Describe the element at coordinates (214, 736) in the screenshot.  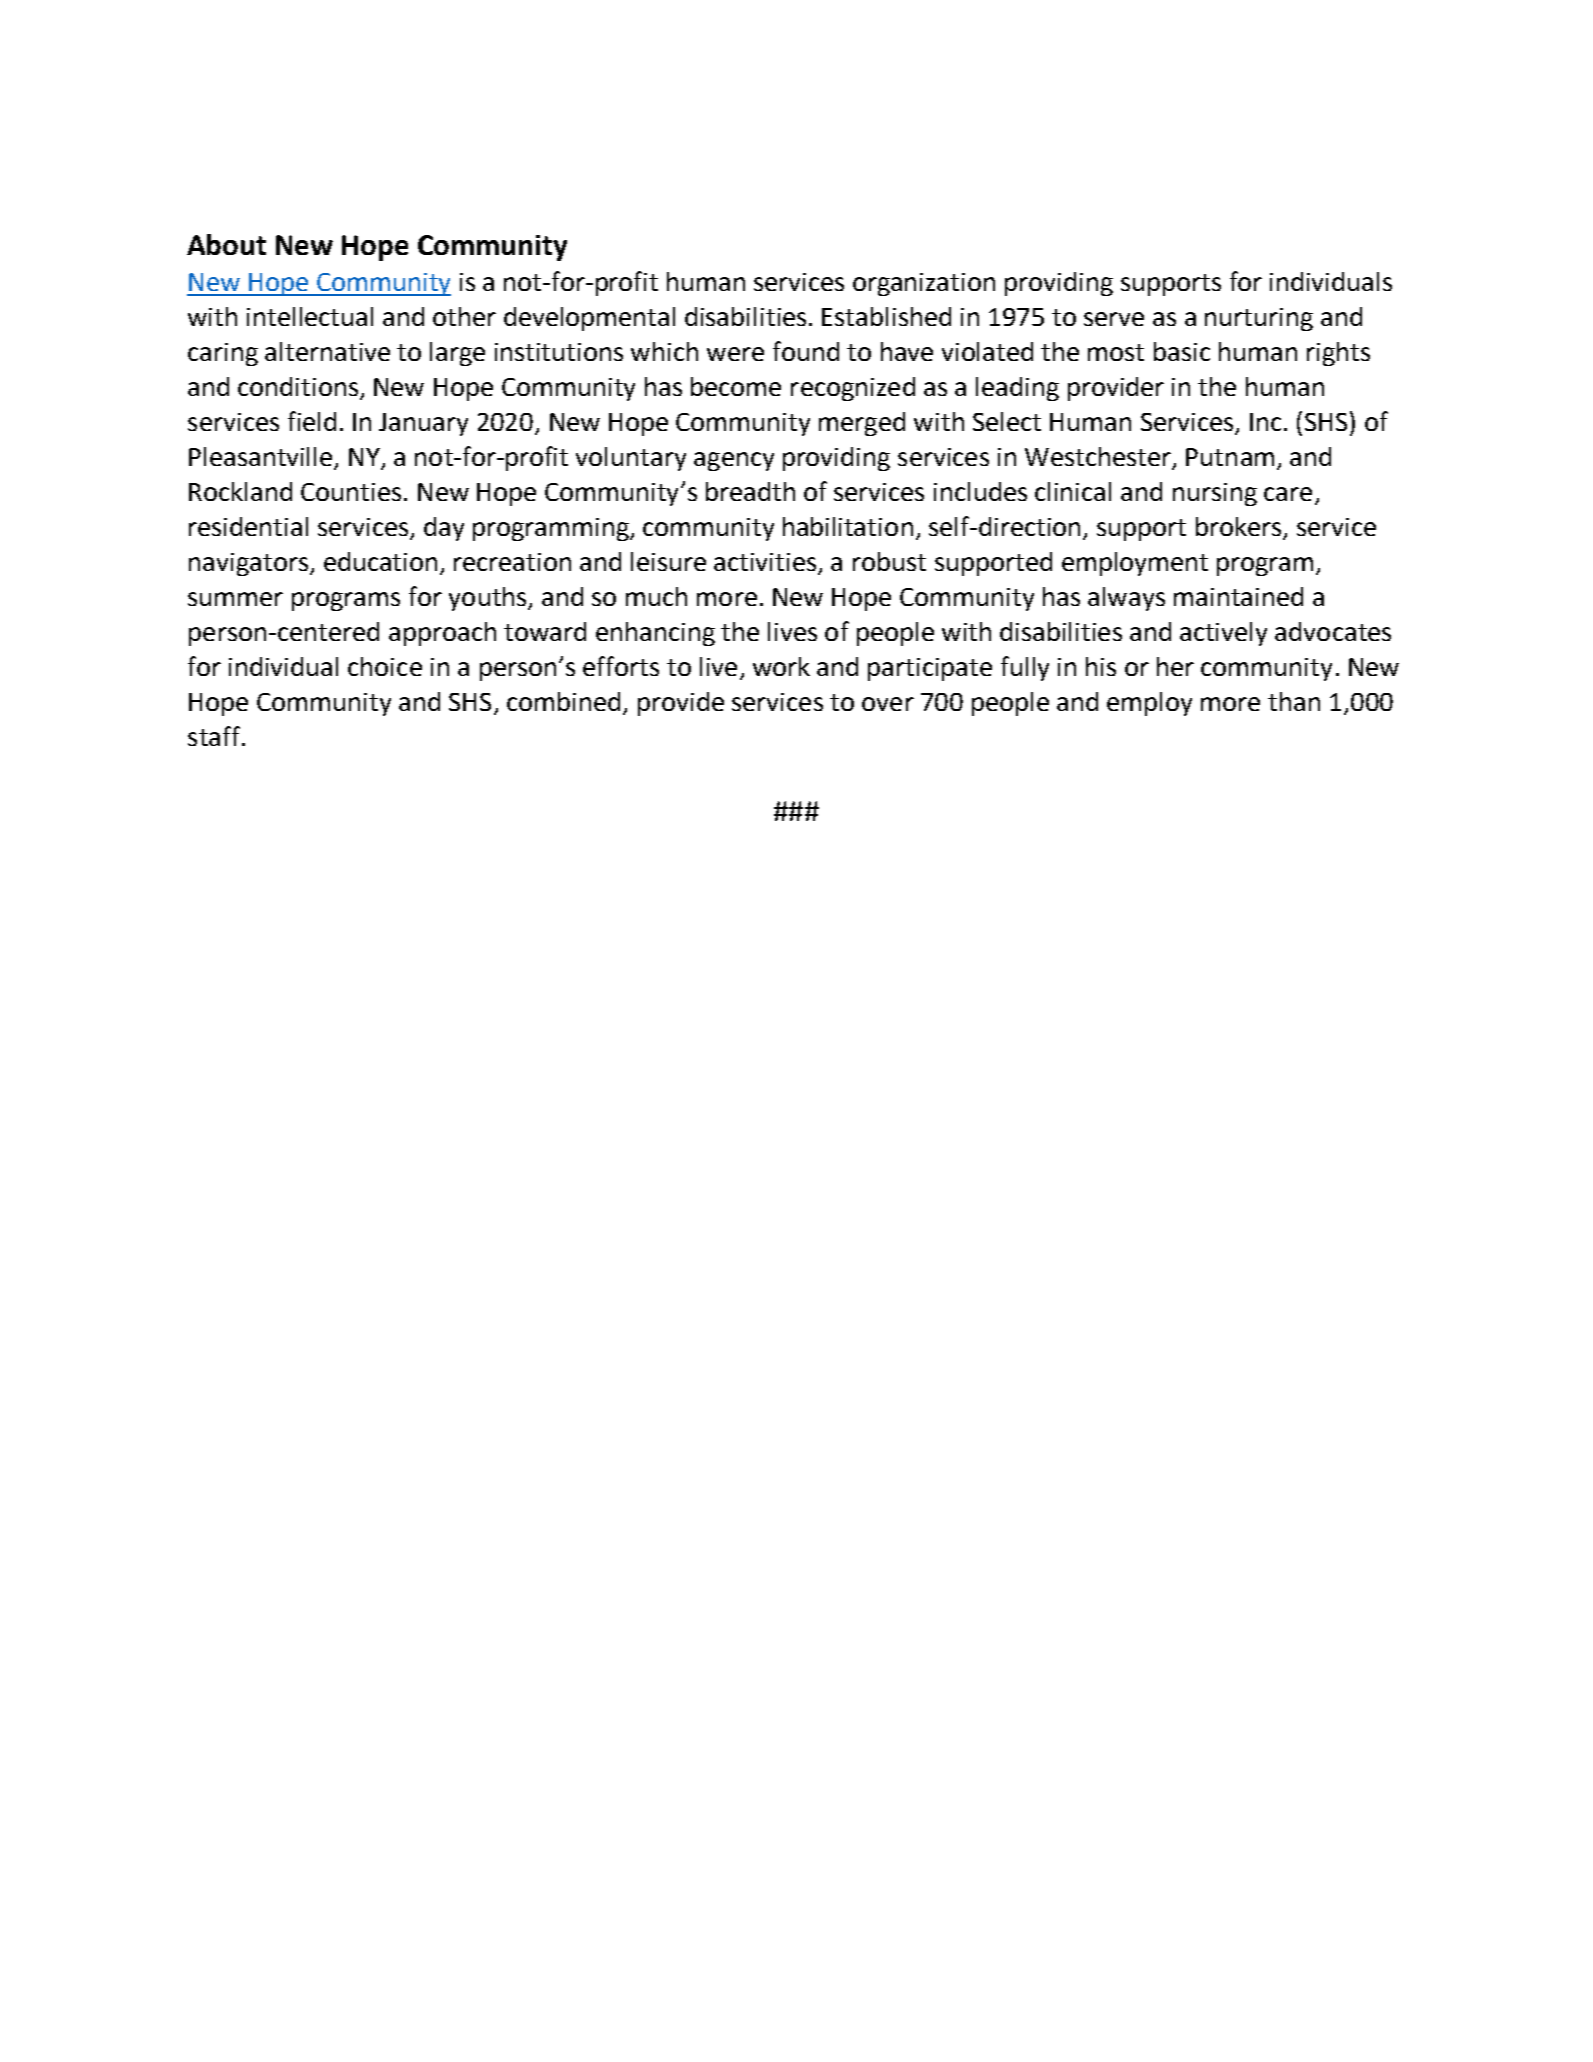
I see `staff` at that location.
